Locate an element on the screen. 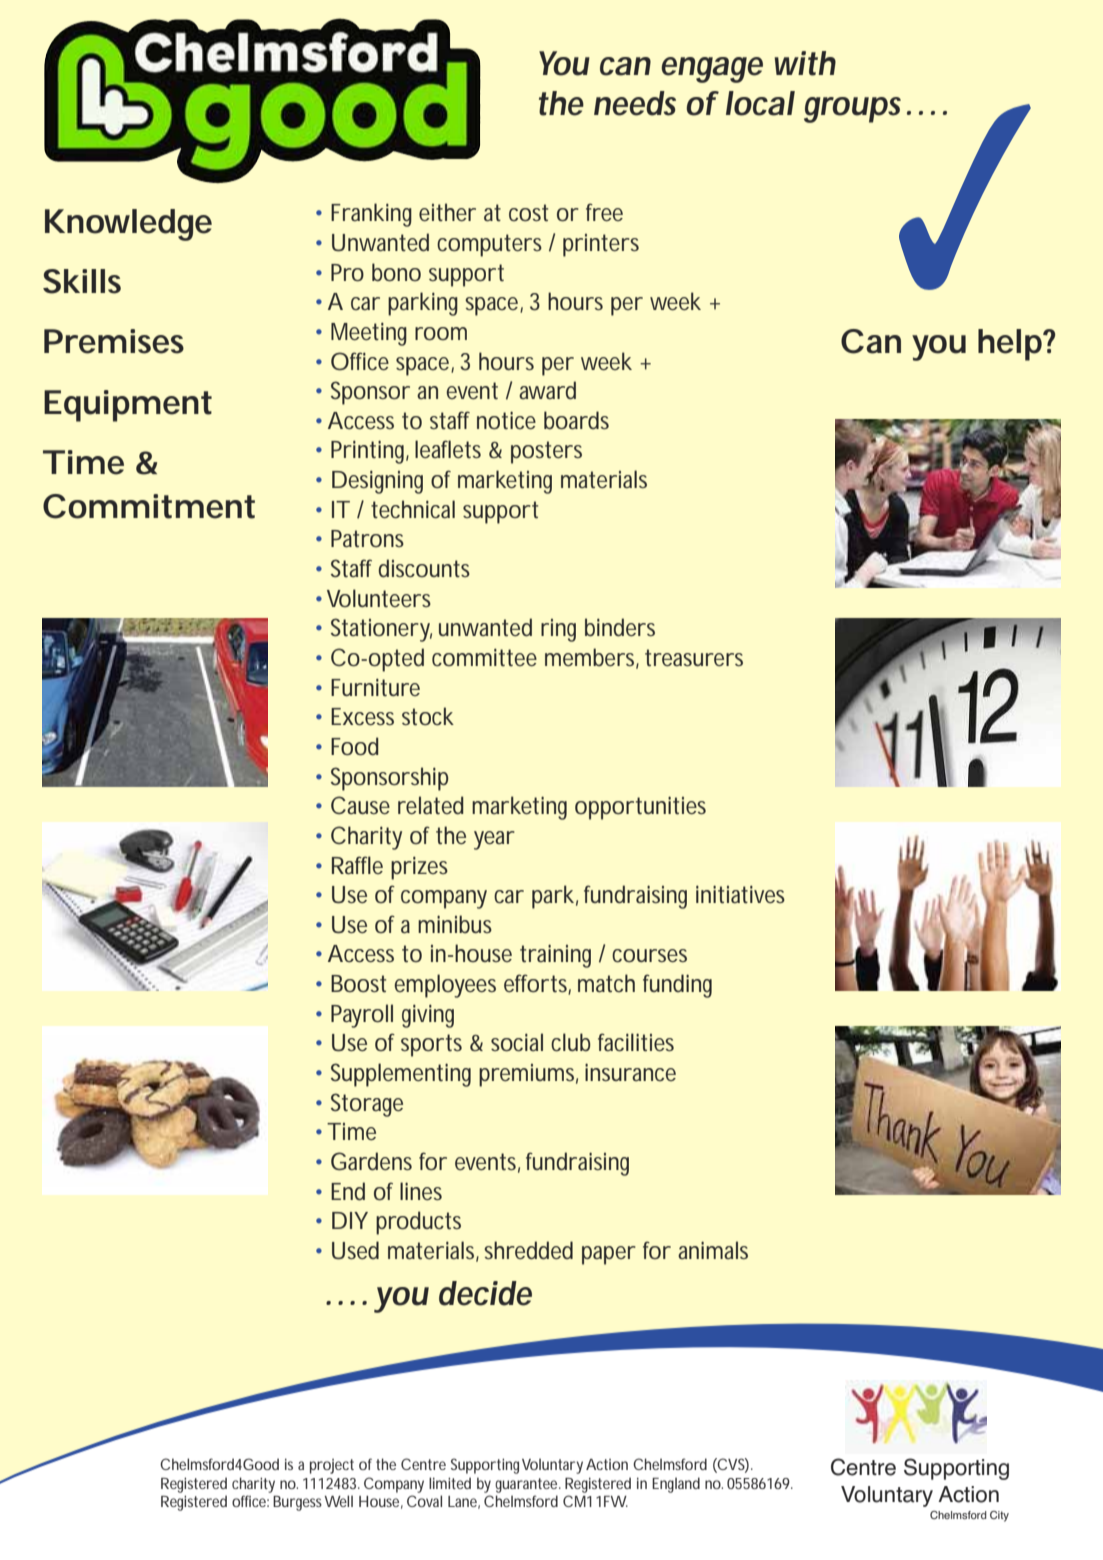  Knowledge is located at coordinates (128, 225).
